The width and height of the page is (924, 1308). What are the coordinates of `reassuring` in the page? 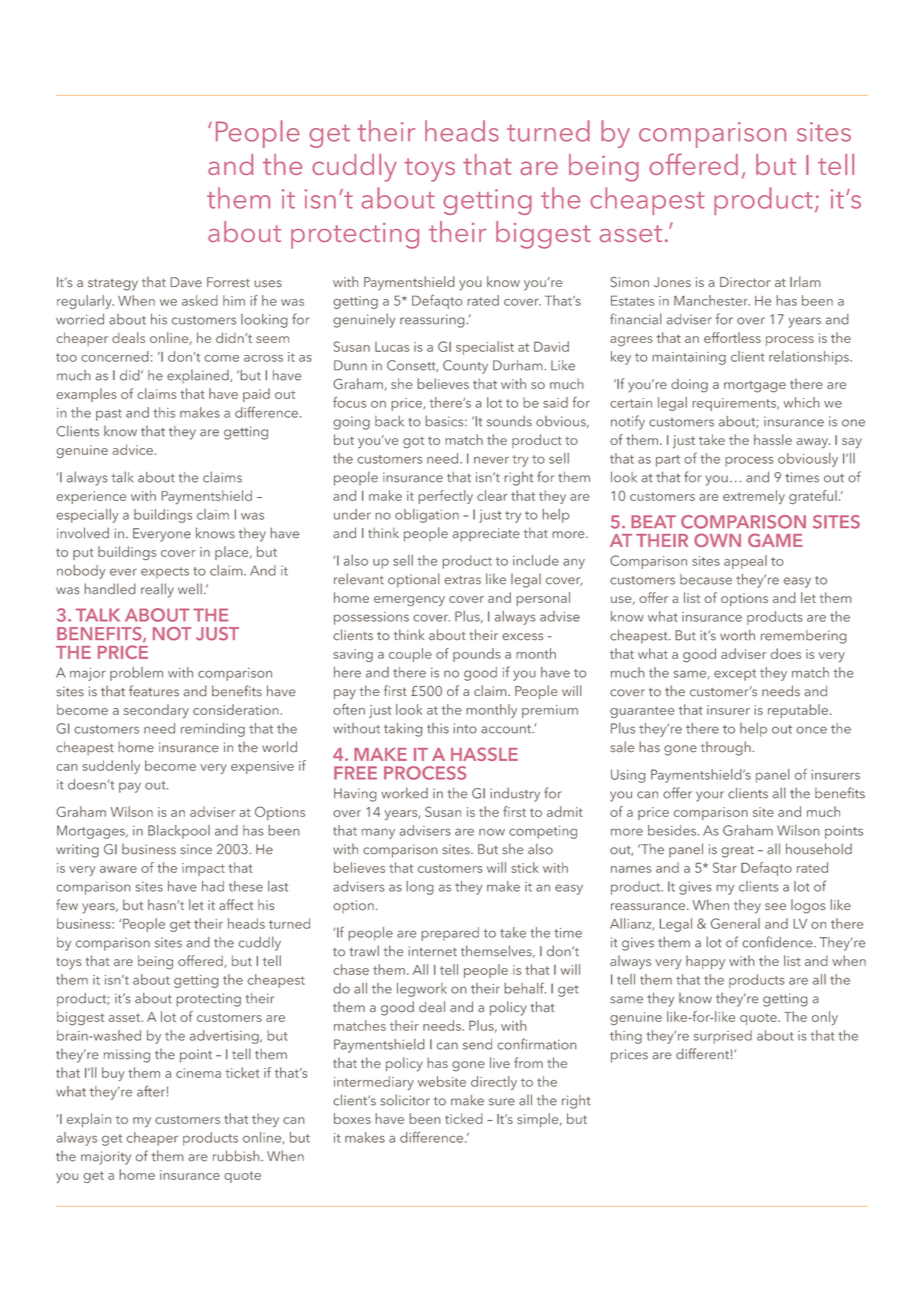 It's located at (433, 321).
